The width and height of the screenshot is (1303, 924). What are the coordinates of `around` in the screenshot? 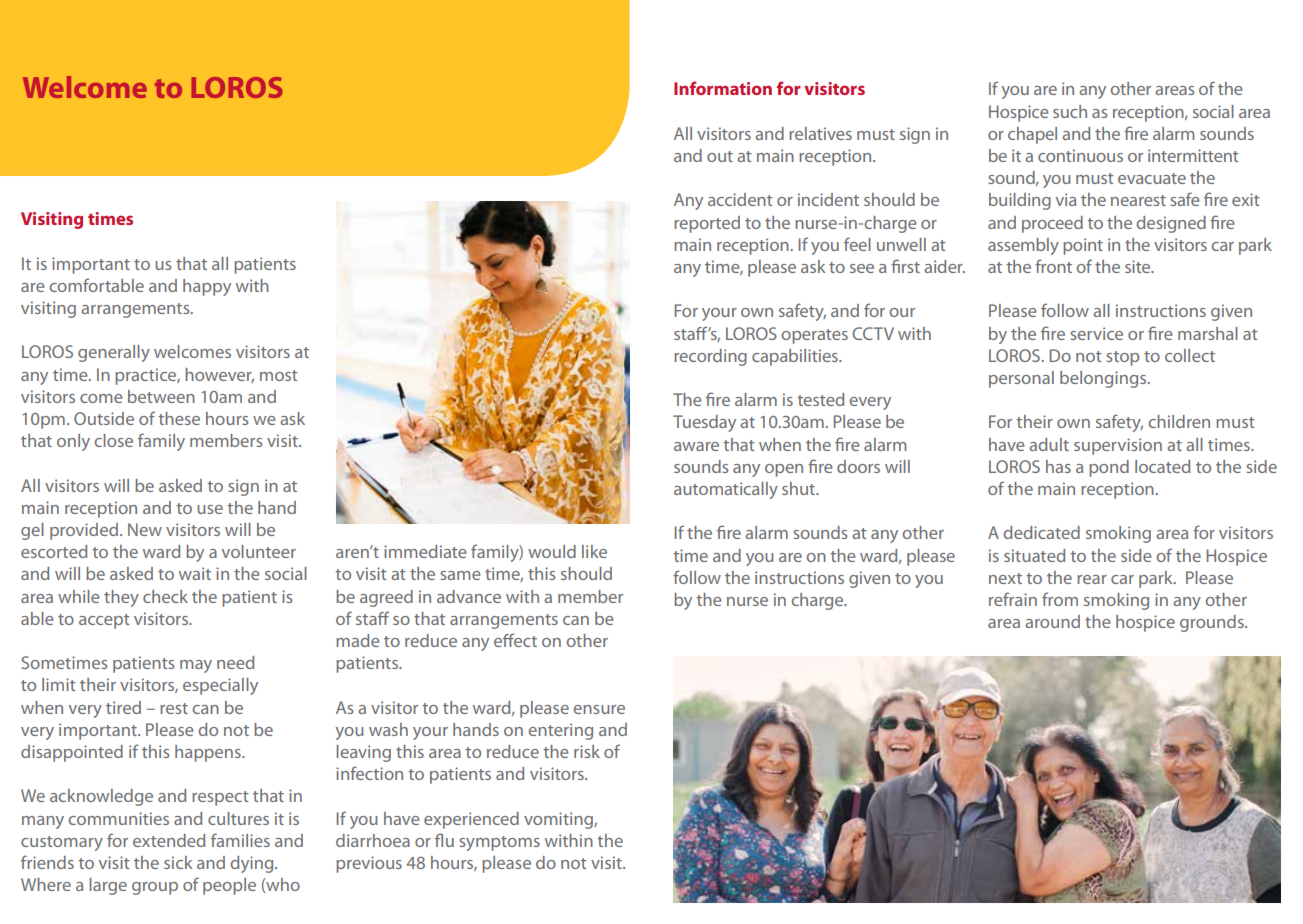 It's located at (1052, 621).
